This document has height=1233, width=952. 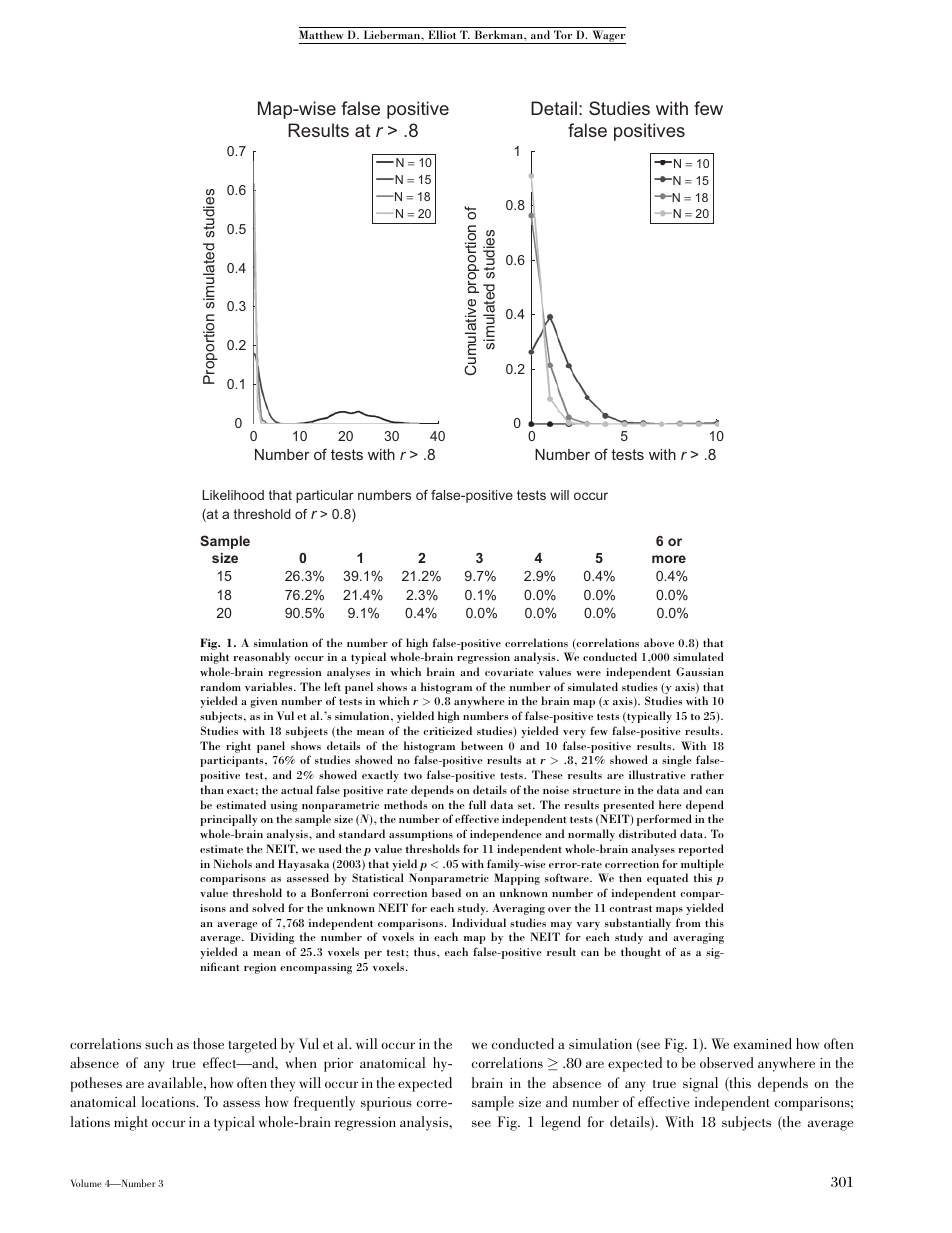 What do you see at coordinates (325, 496) in the document?
I see `particular` at bounding box center [325, 496].
